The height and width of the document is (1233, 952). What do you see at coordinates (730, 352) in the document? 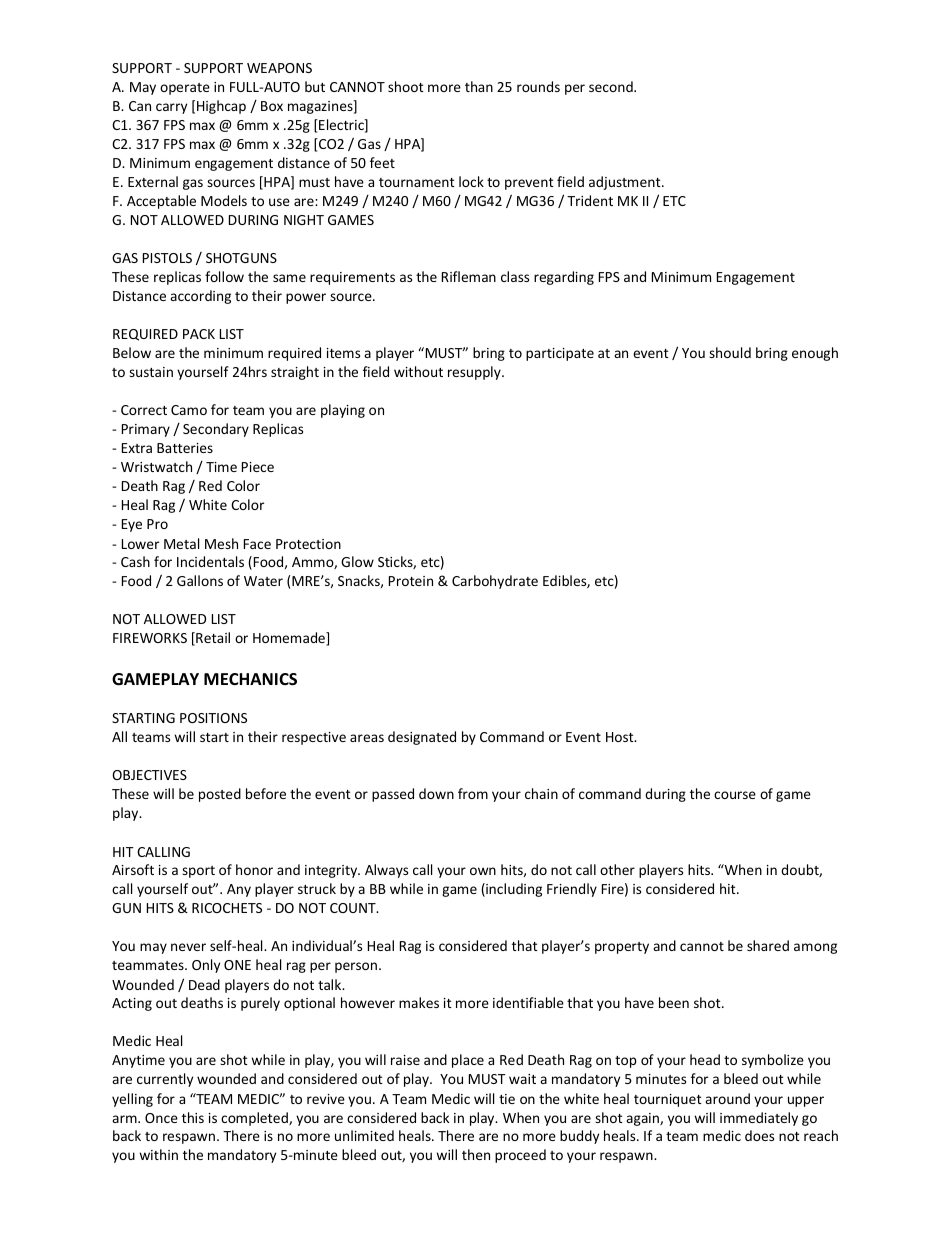
I see `should` at bounding box center [730, 352].
